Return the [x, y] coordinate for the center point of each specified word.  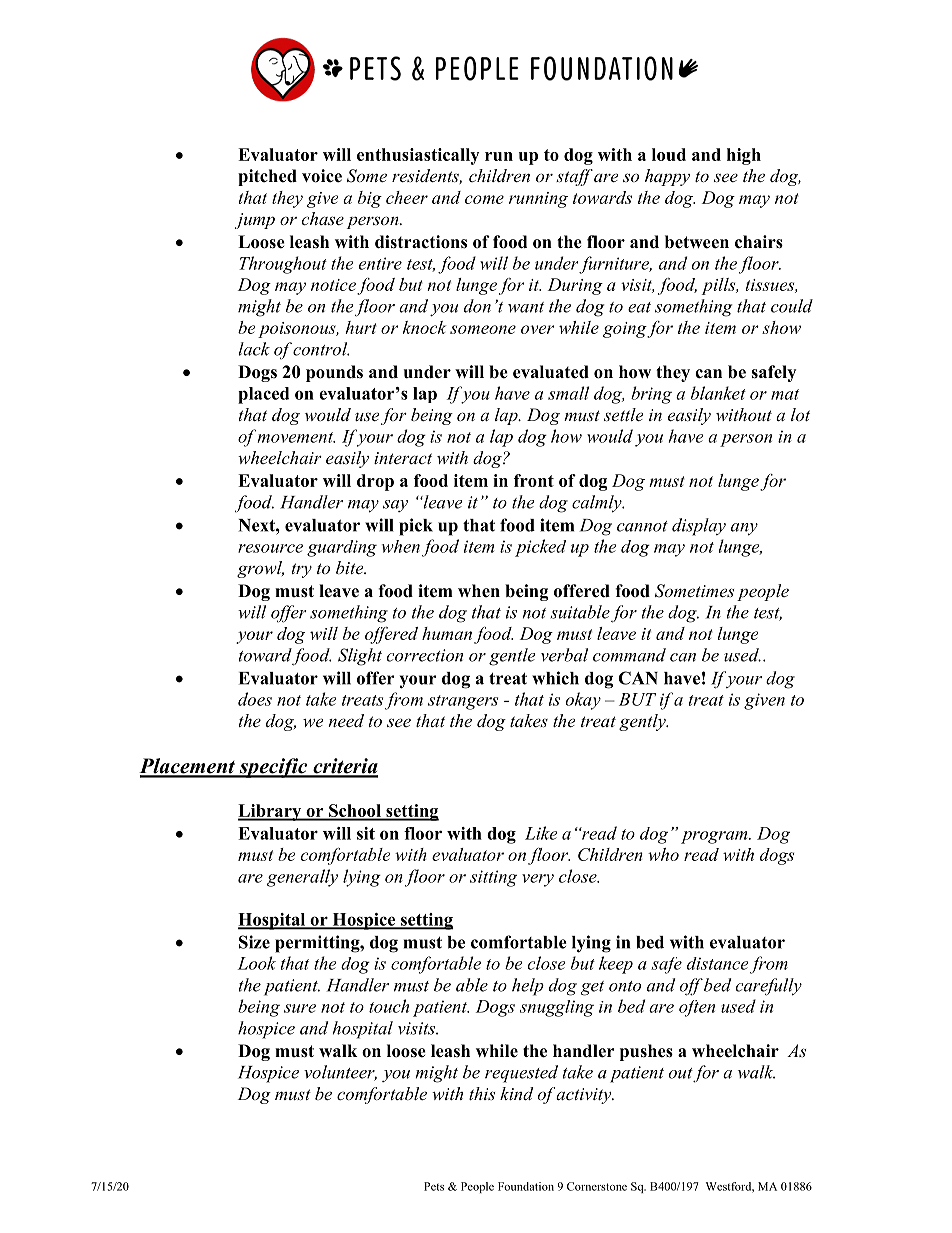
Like [541, 833]
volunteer [340, 1073]
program [715, 837]
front [534, 480]
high [744, 156]
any [744, 529]
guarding [342, 548]
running [538, 200]
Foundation [526, 1186]
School [355, 812]
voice [322, 176]
